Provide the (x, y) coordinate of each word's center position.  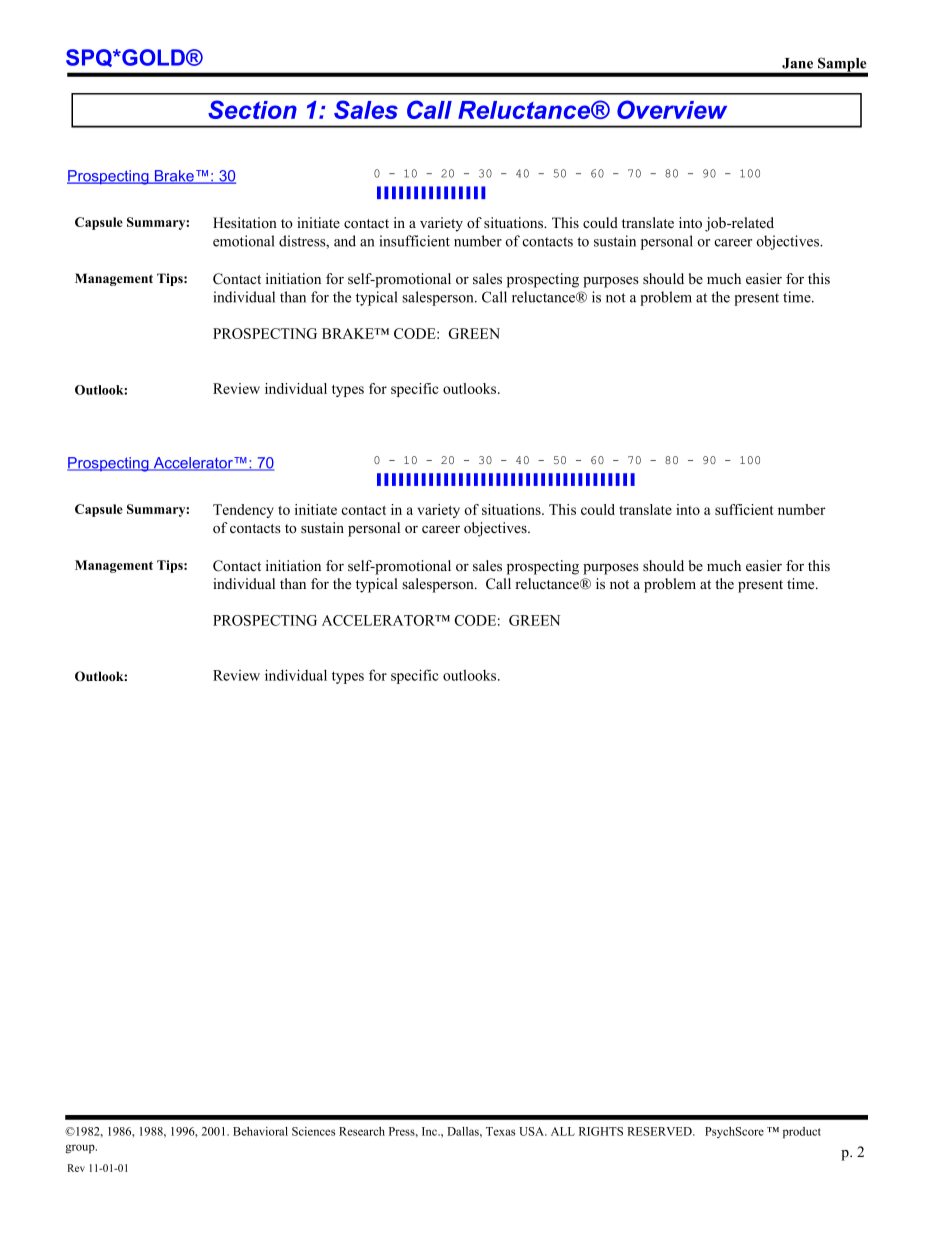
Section (252, 109)
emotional (244, 241)
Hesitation (245, 222)
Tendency (243, 511)
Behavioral (260, 1131)
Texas (500, 1131)
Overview (672, 109)
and (345, 241)
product (802, 1133)
